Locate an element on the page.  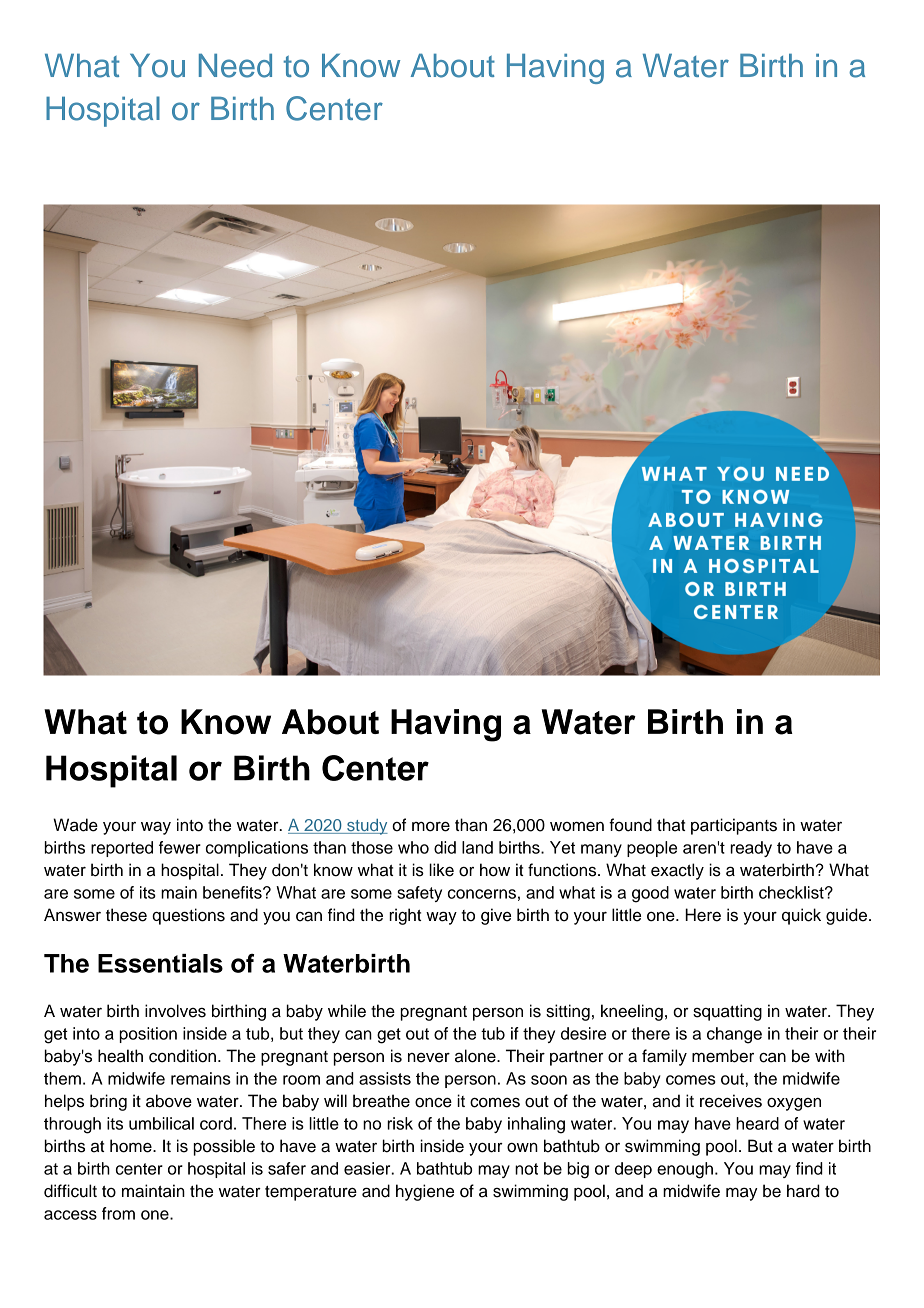
participants is located at coordinates (734, 826).
